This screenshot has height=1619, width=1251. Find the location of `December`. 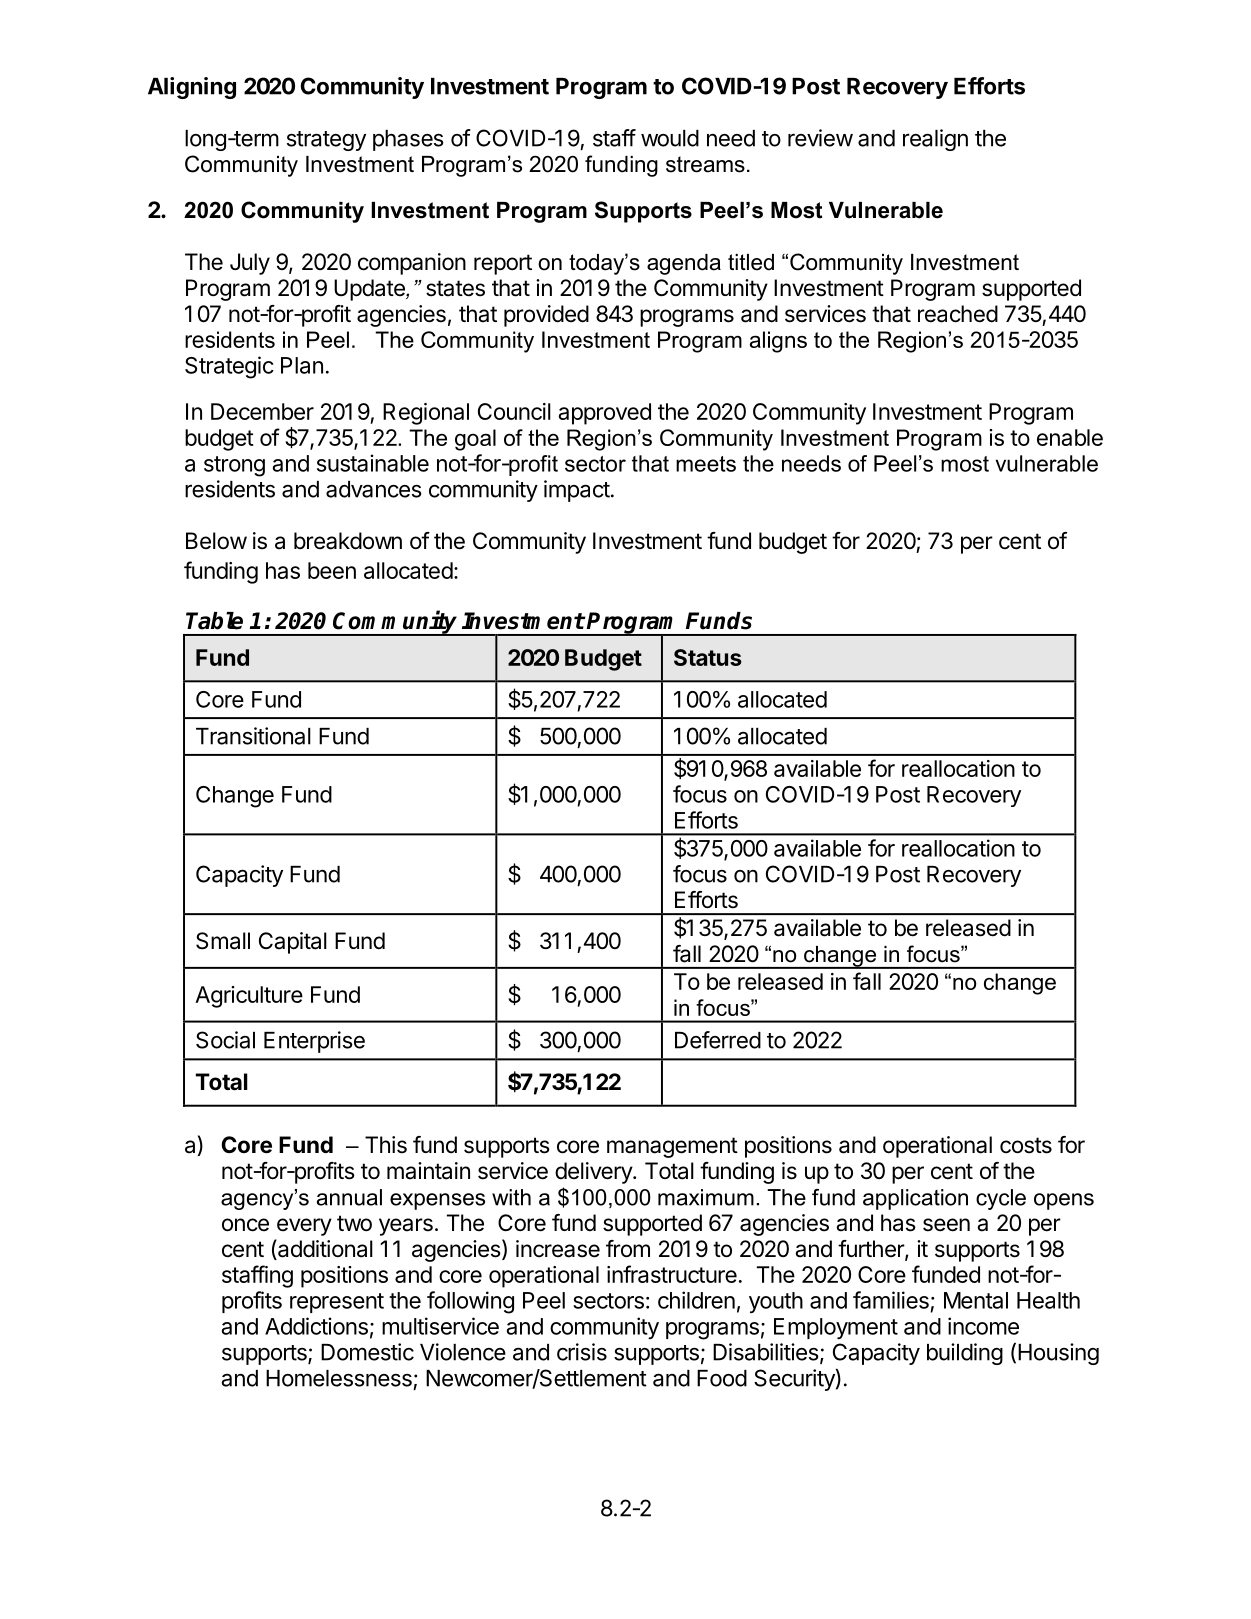

December is located at coordinates (262, 411).
